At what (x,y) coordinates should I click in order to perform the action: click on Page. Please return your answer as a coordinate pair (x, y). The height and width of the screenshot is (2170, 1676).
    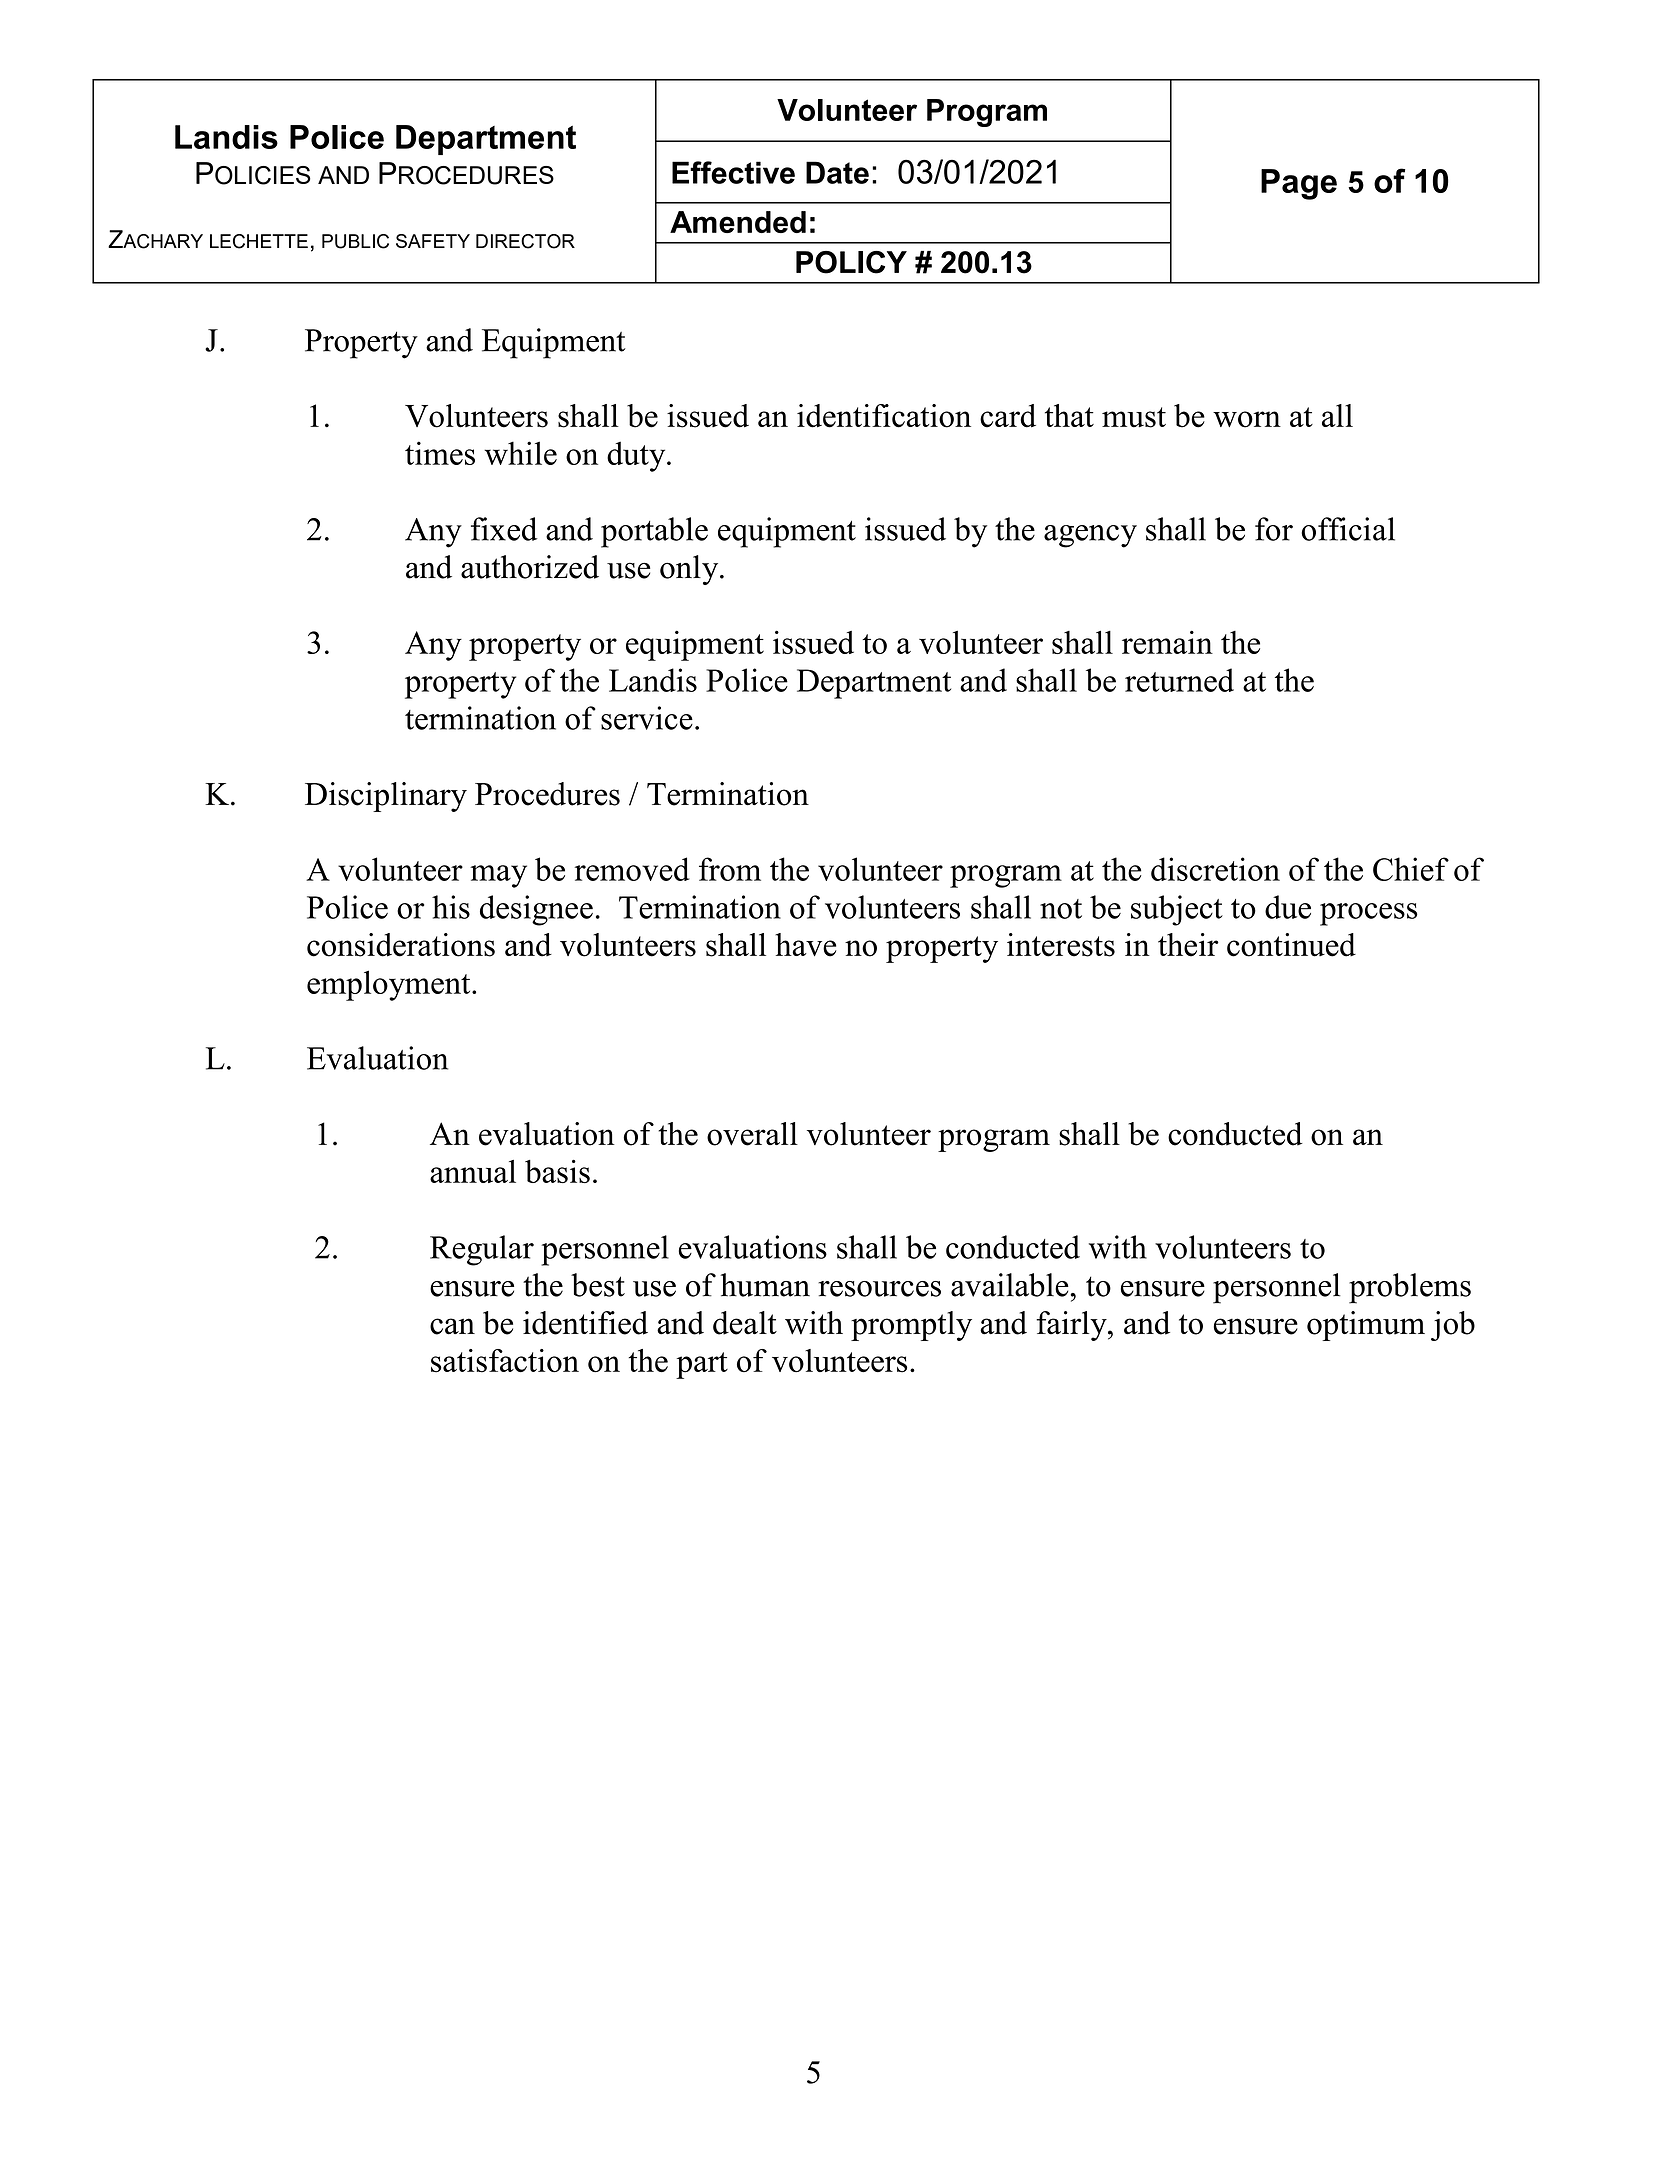
    Looking at the image, I should click on (1299, 184).
